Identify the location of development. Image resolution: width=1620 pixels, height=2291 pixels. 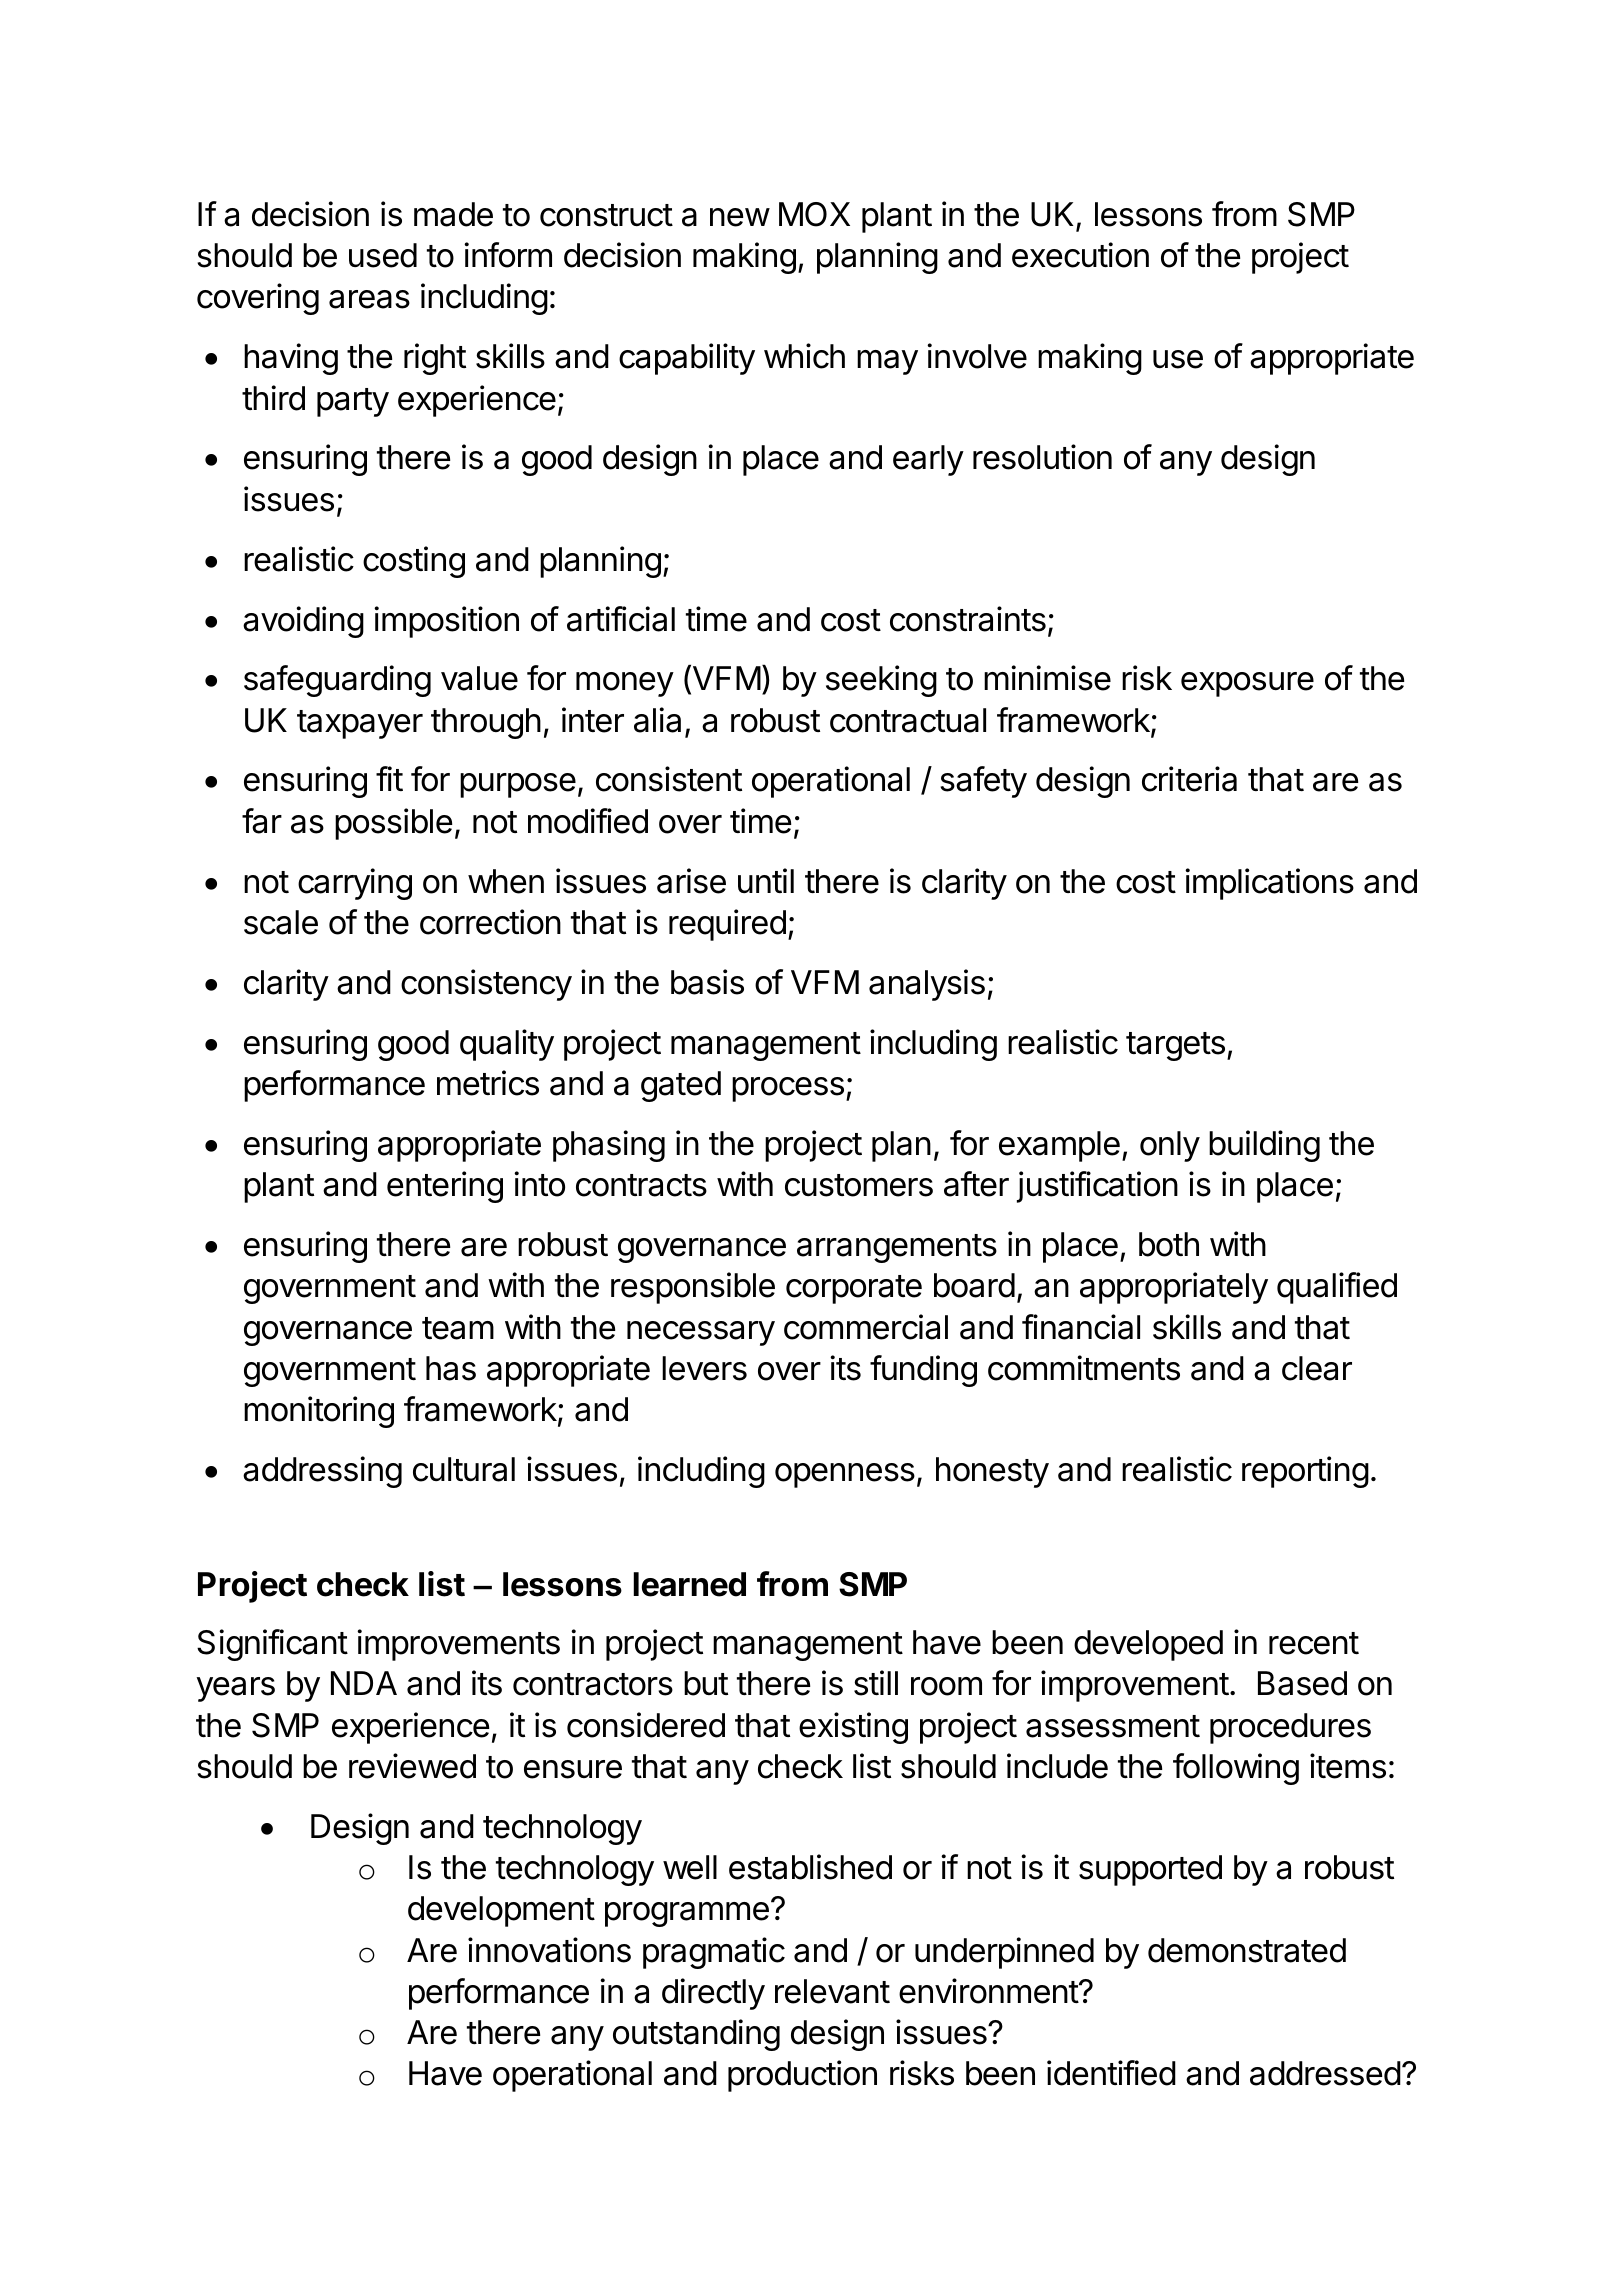
(501, 1911).
